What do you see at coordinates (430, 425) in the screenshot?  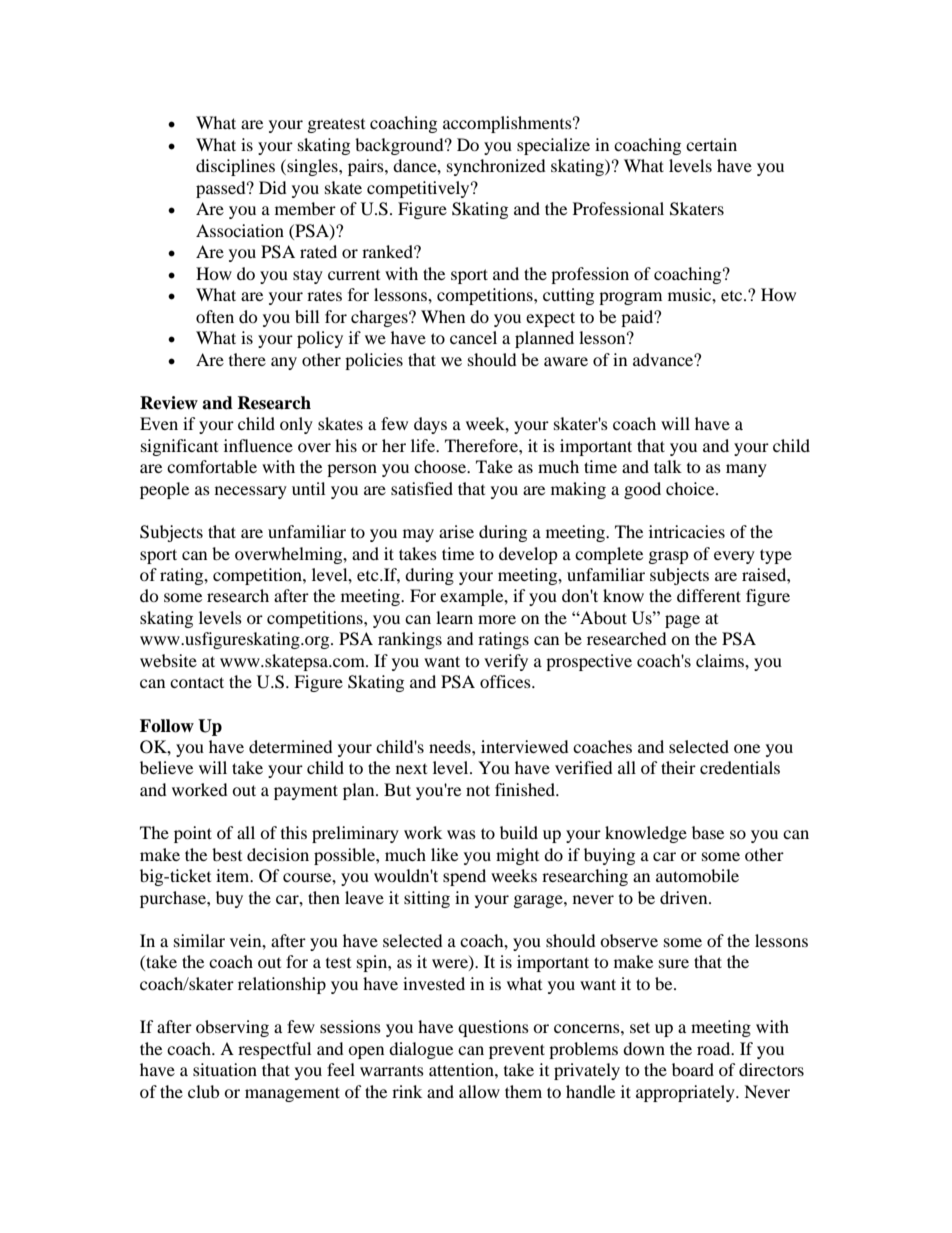 I see `days` at bounding box center [430, 425].
